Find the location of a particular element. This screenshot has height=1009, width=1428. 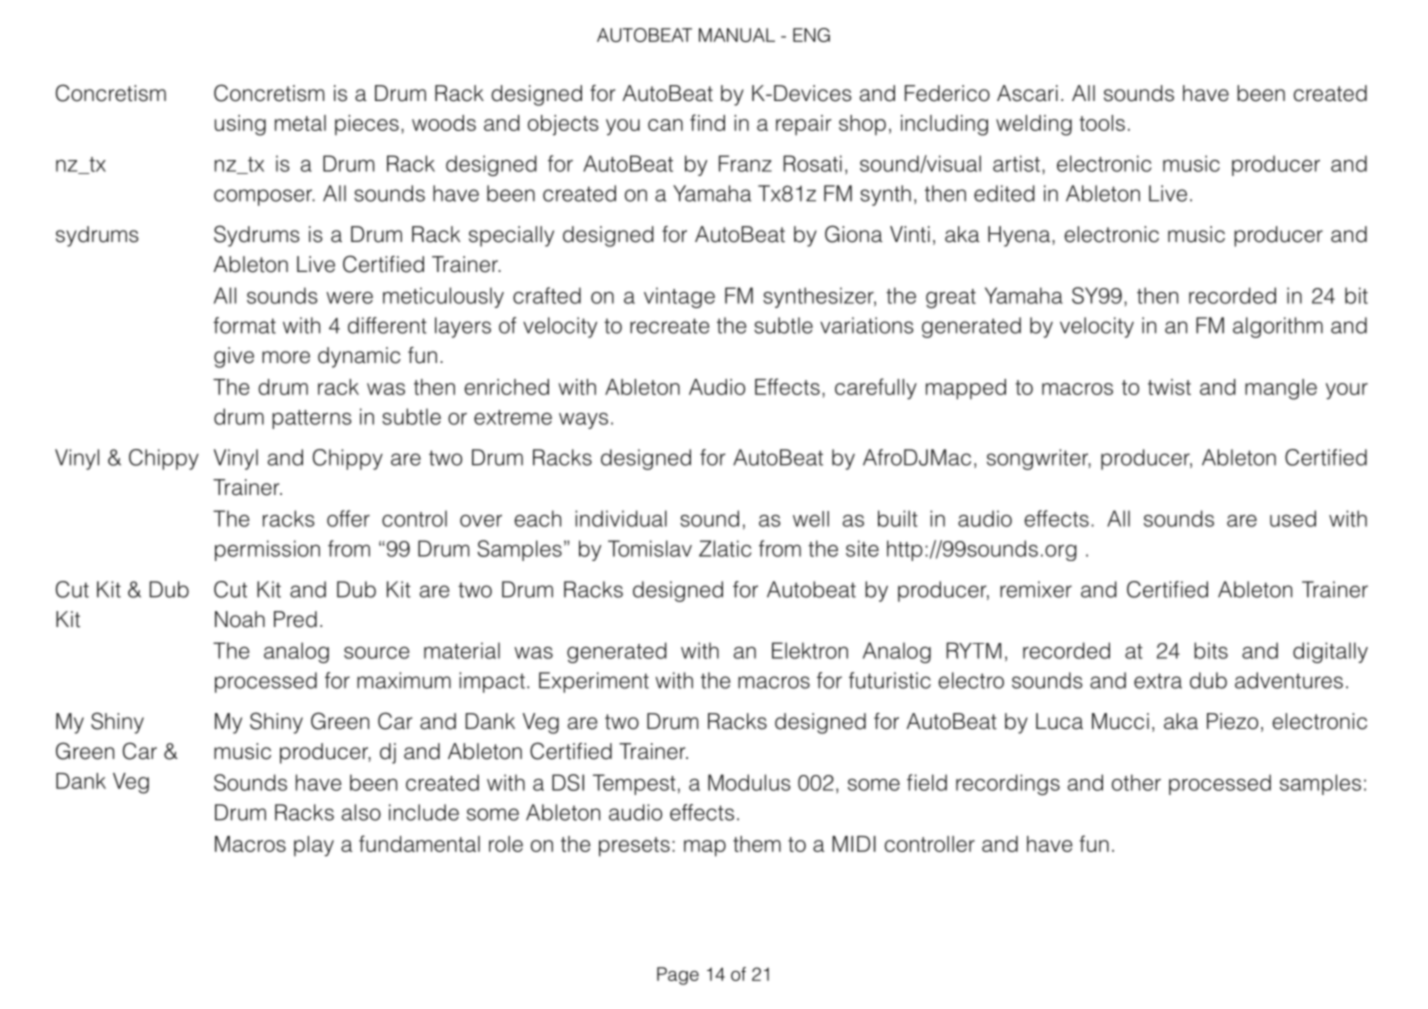

patterns is located at coordinates (312, 419).
